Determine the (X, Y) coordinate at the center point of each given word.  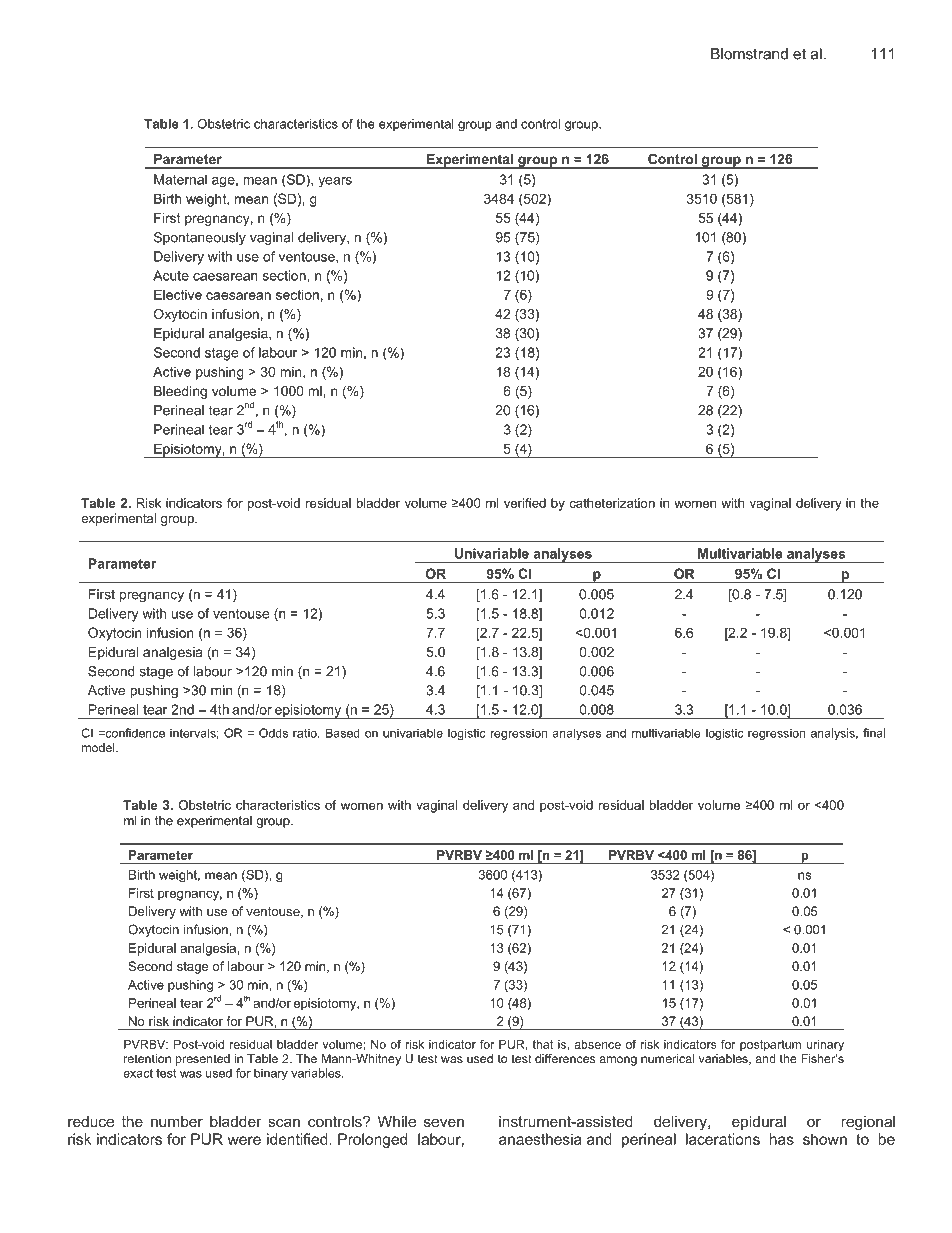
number (177, 1121)
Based (343, 733)
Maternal (180, 179)
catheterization (612, 503)
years (335, 182)
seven (444, 1122)
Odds (273, 733)
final (874, 733)
